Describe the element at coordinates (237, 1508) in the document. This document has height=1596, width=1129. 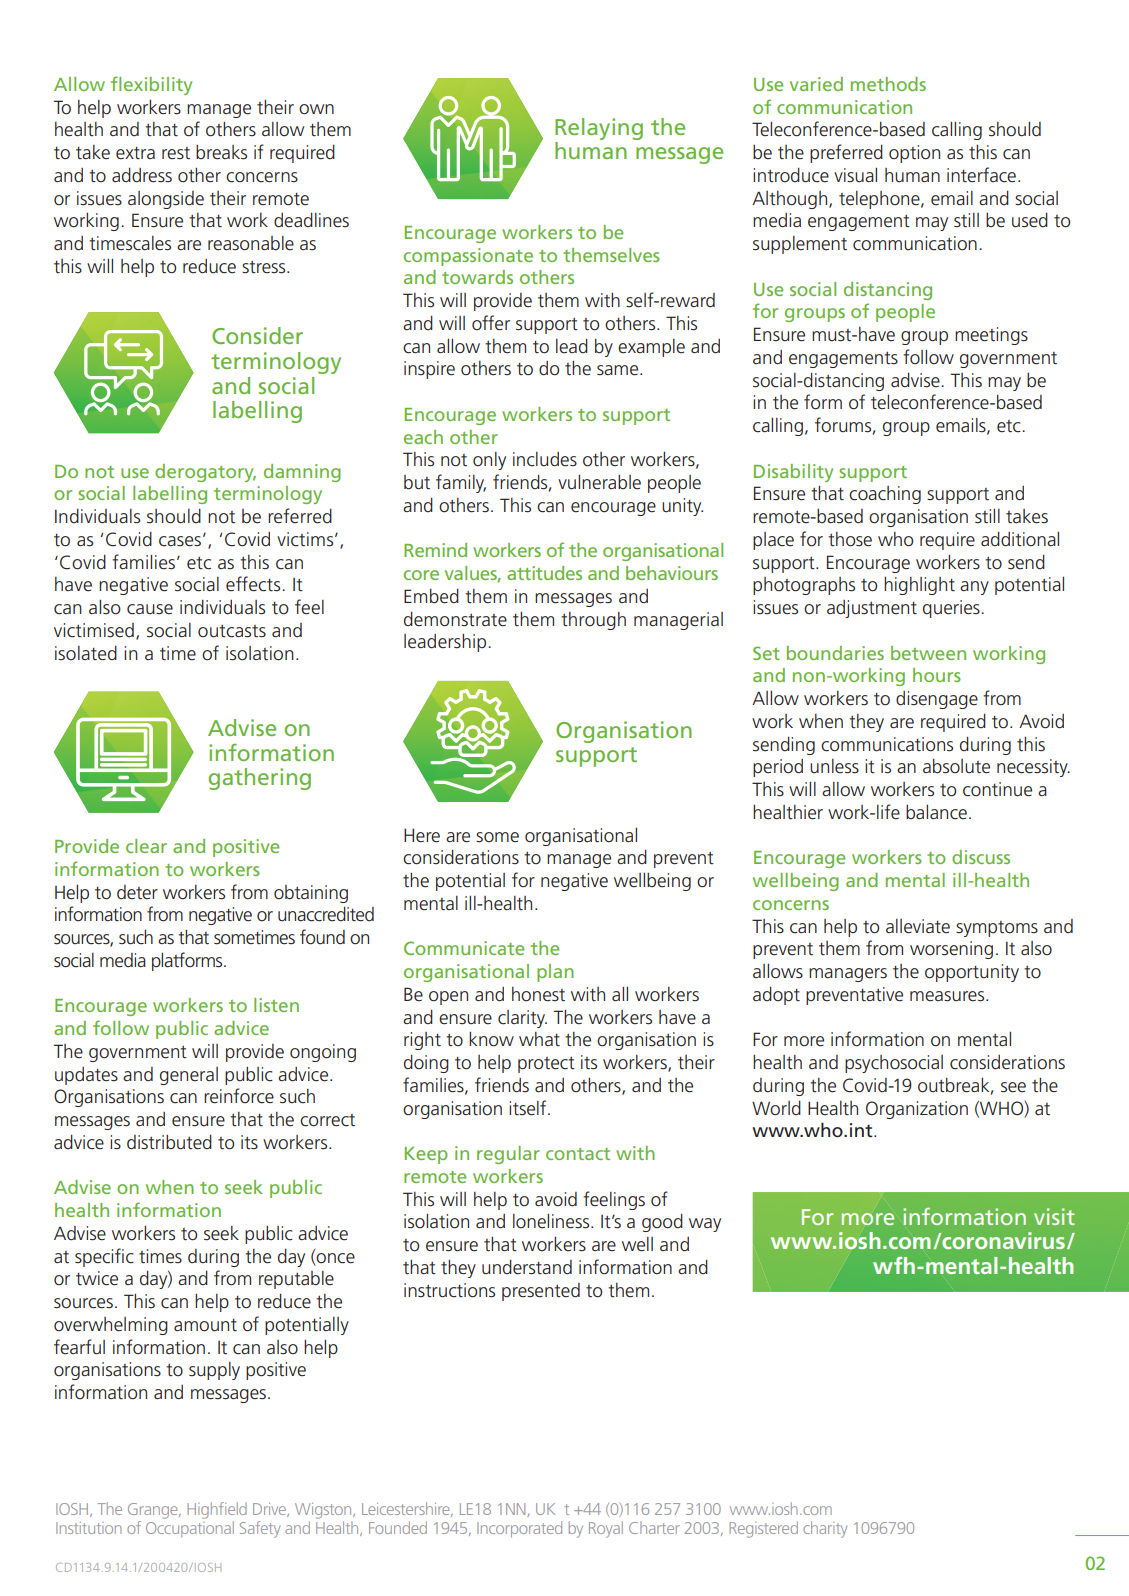
I see `eld` at that location.
